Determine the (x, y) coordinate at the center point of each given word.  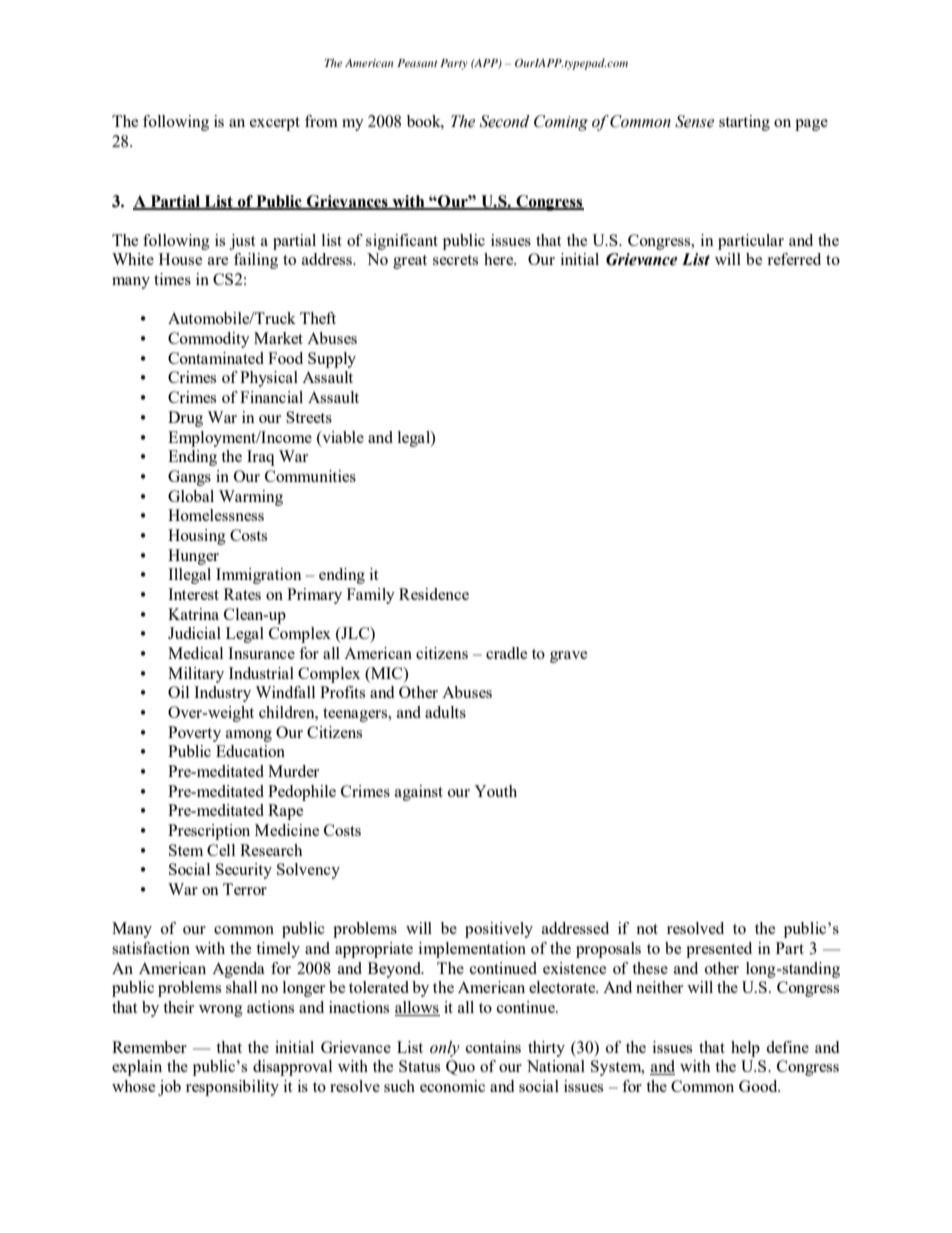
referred (794, 259)
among (249, 736)
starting (744, 123)
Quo (460, 1067)
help (745, 1049)
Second (505, 121)
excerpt (275, 124)
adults (445, 712)
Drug (185, 419)
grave (569, 657)
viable (342, 437)
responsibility (232, 1088)
